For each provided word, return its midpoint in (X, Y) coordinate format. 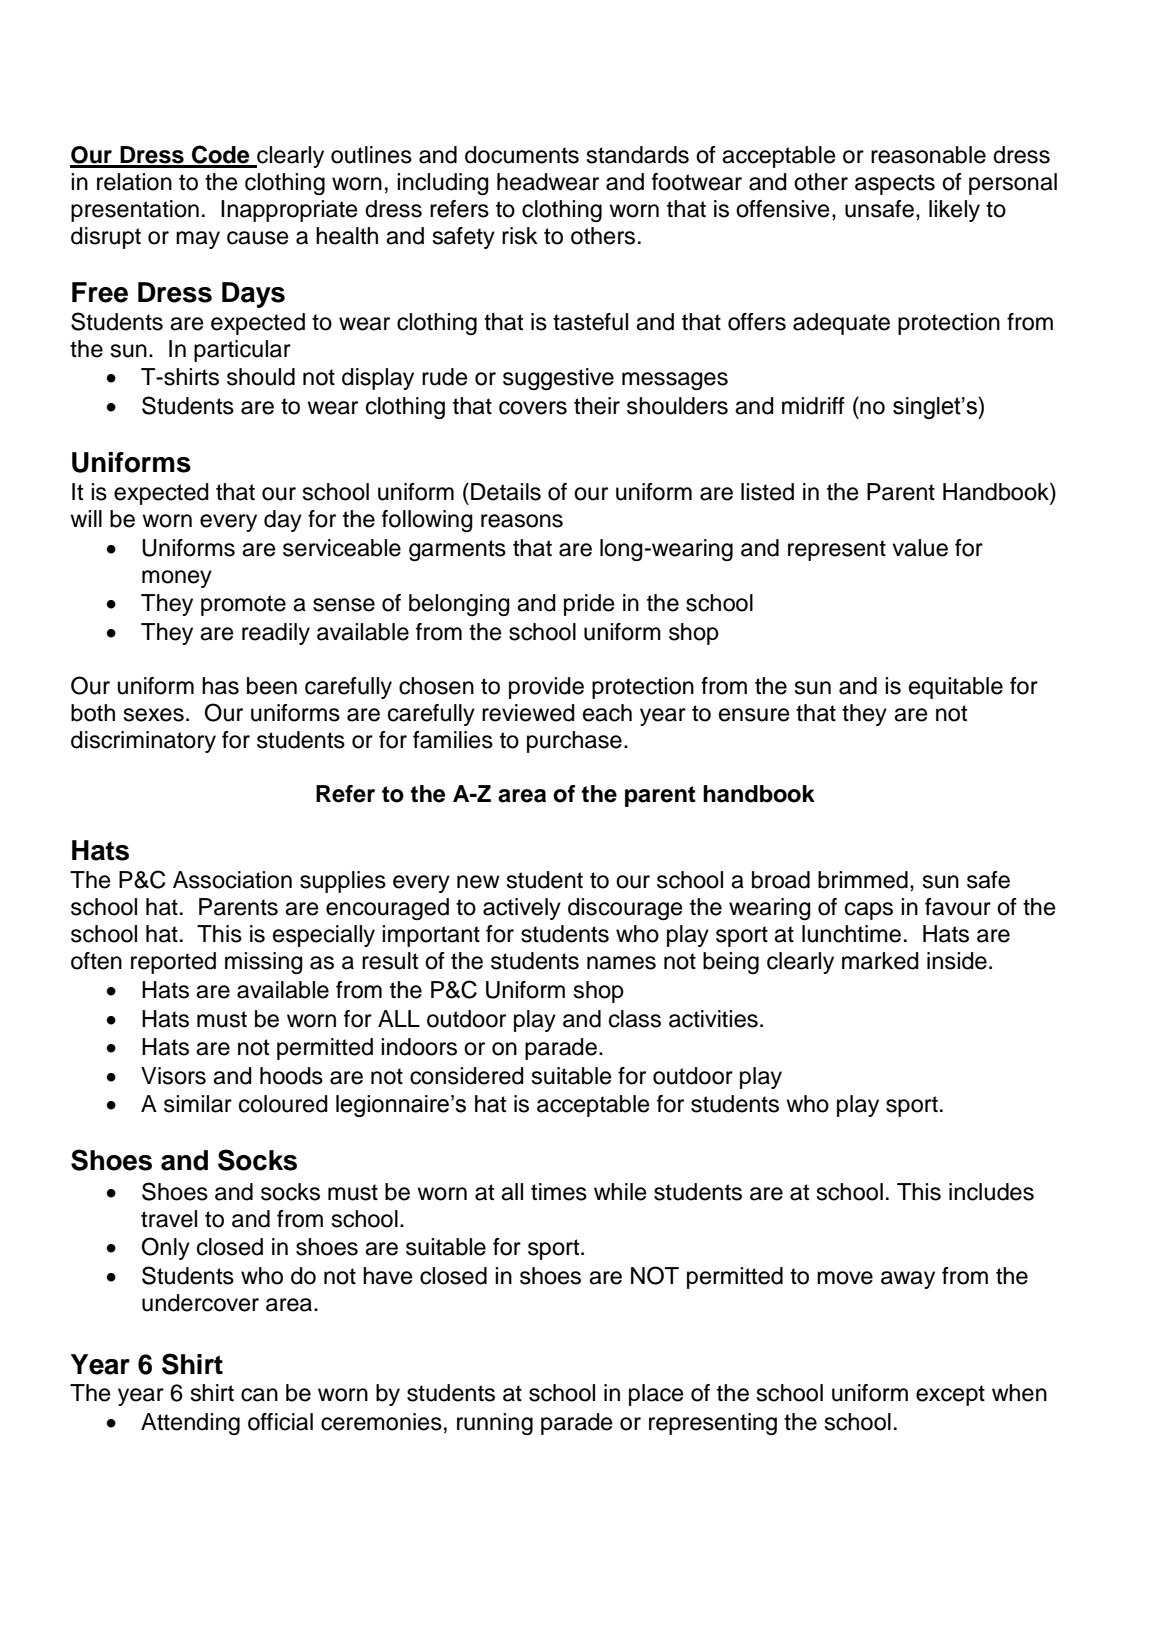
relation (134, 182)
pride (589, 605)
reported (173, 963)
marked (880, 961)
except (950, 1395)
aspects (895, 184)
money (177, 579)
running (495, 1424)
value (920, 548)
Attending (190, 1424)
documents (522, 155)
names (621, 963)
